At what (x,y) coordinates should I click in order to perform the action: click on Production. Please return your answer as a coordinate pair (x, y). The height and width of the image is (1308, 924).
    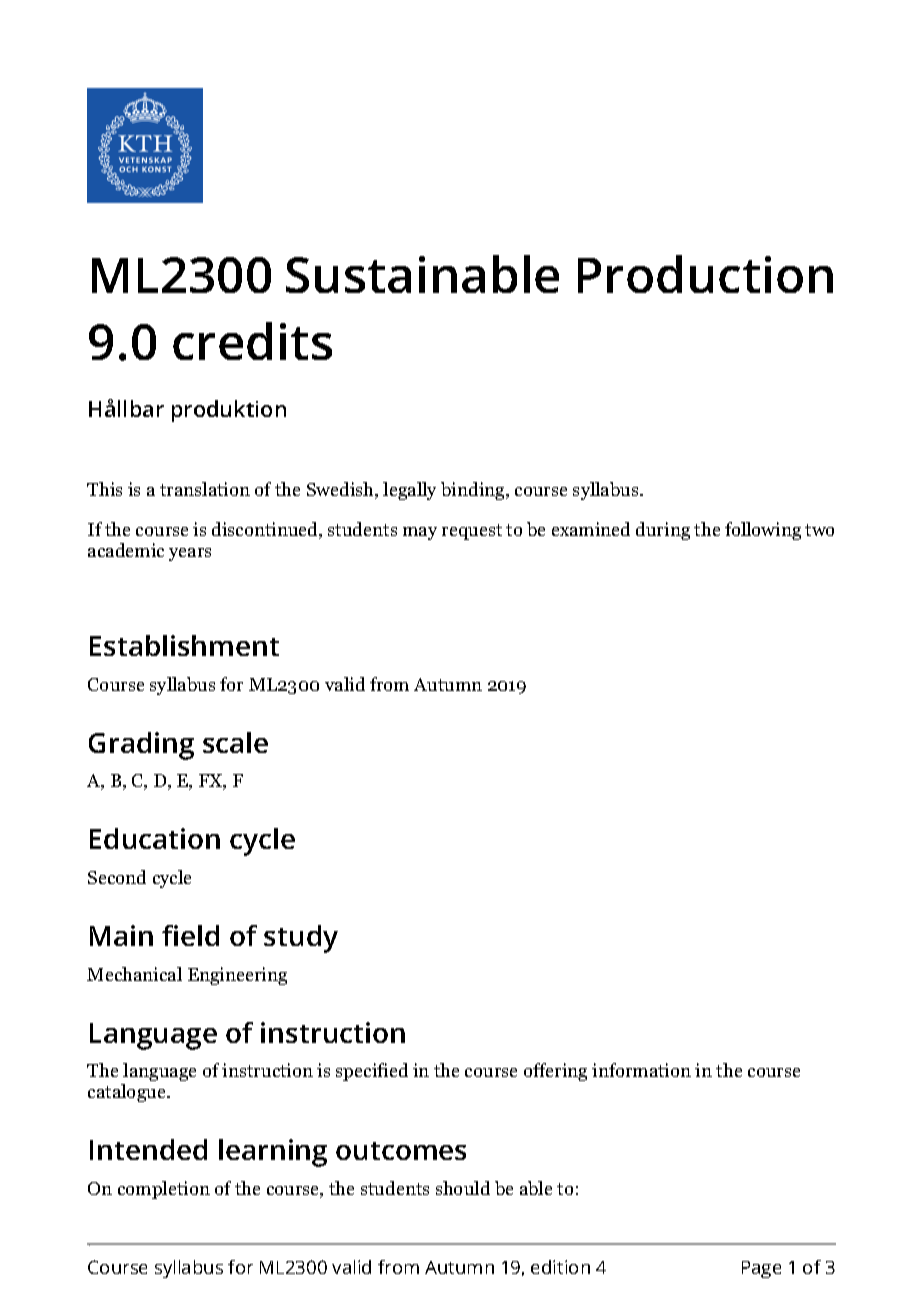
    Looking at the image, I should click on (705, 274).
